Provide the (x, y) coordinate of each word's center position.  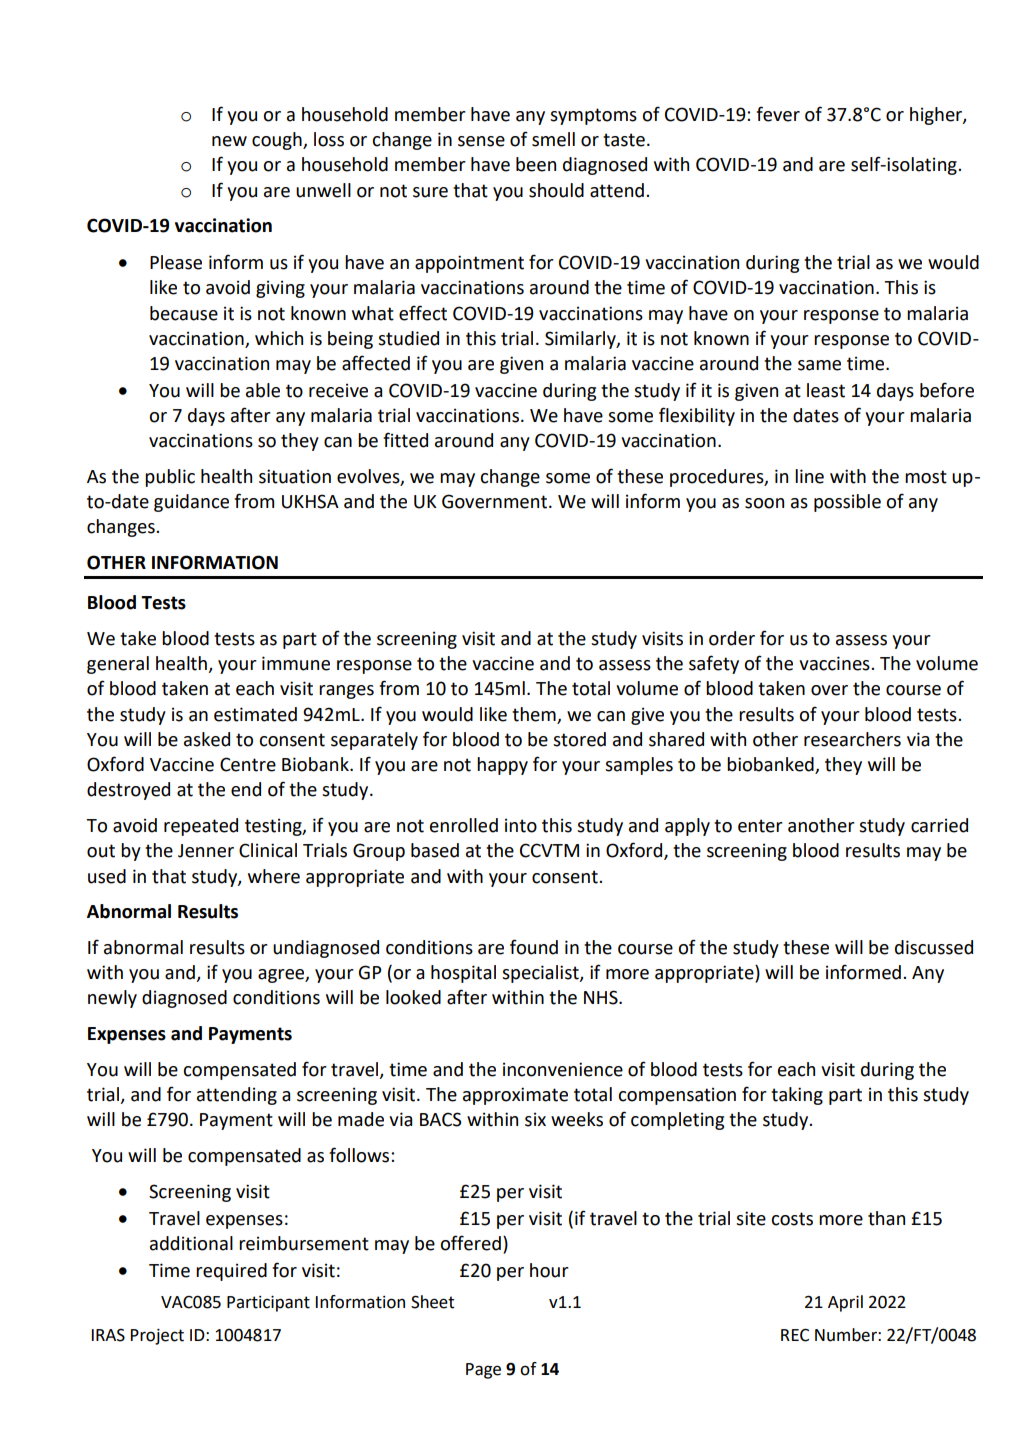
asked (207, 739)
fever (778, 114)
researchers (852, 739)
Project (157, 1337)
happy (502, 766)
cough (278, 141)
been (536, 164)
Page (483, 1371)
